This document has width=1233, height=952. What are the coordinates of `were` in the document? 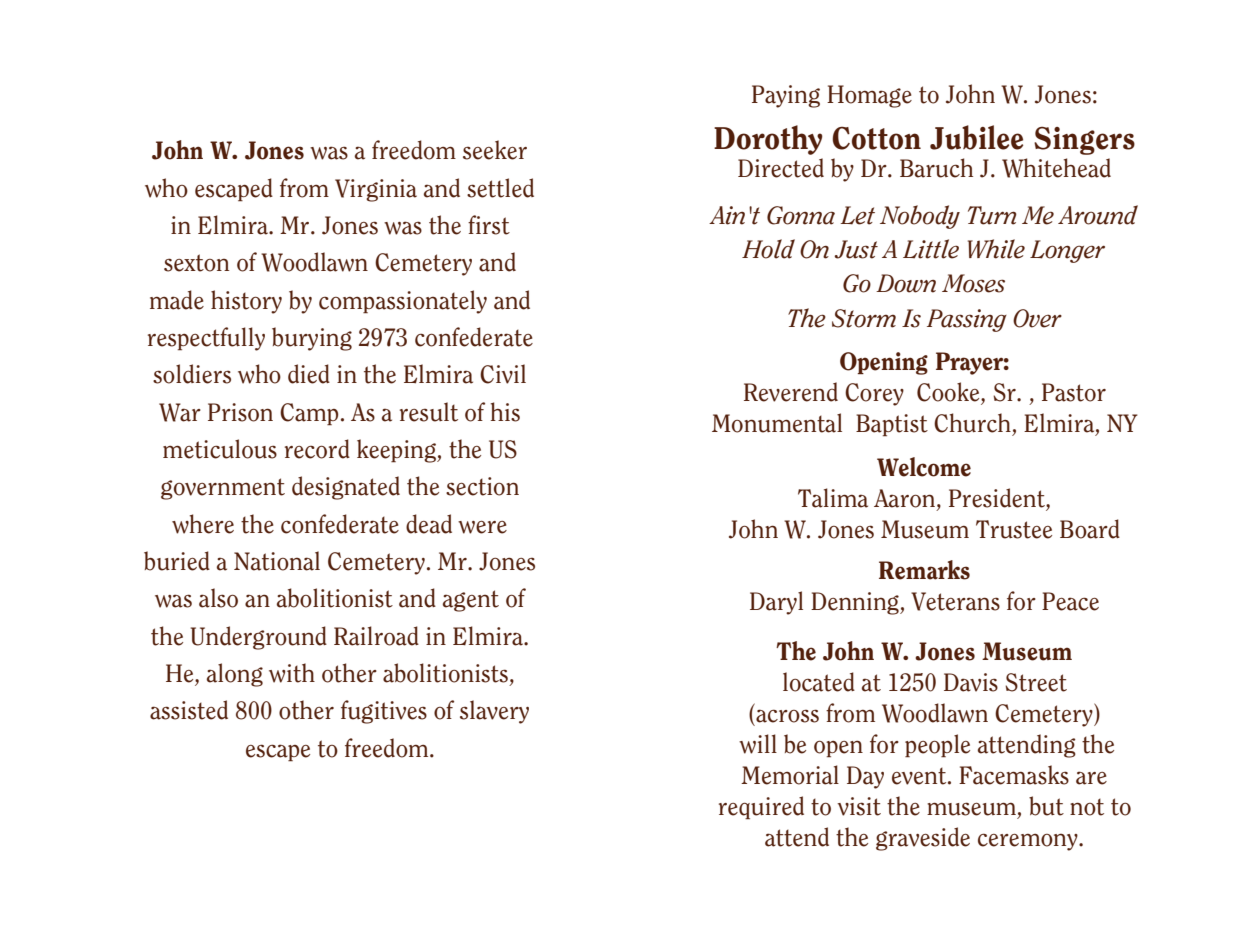 It's located at (482, 527).
